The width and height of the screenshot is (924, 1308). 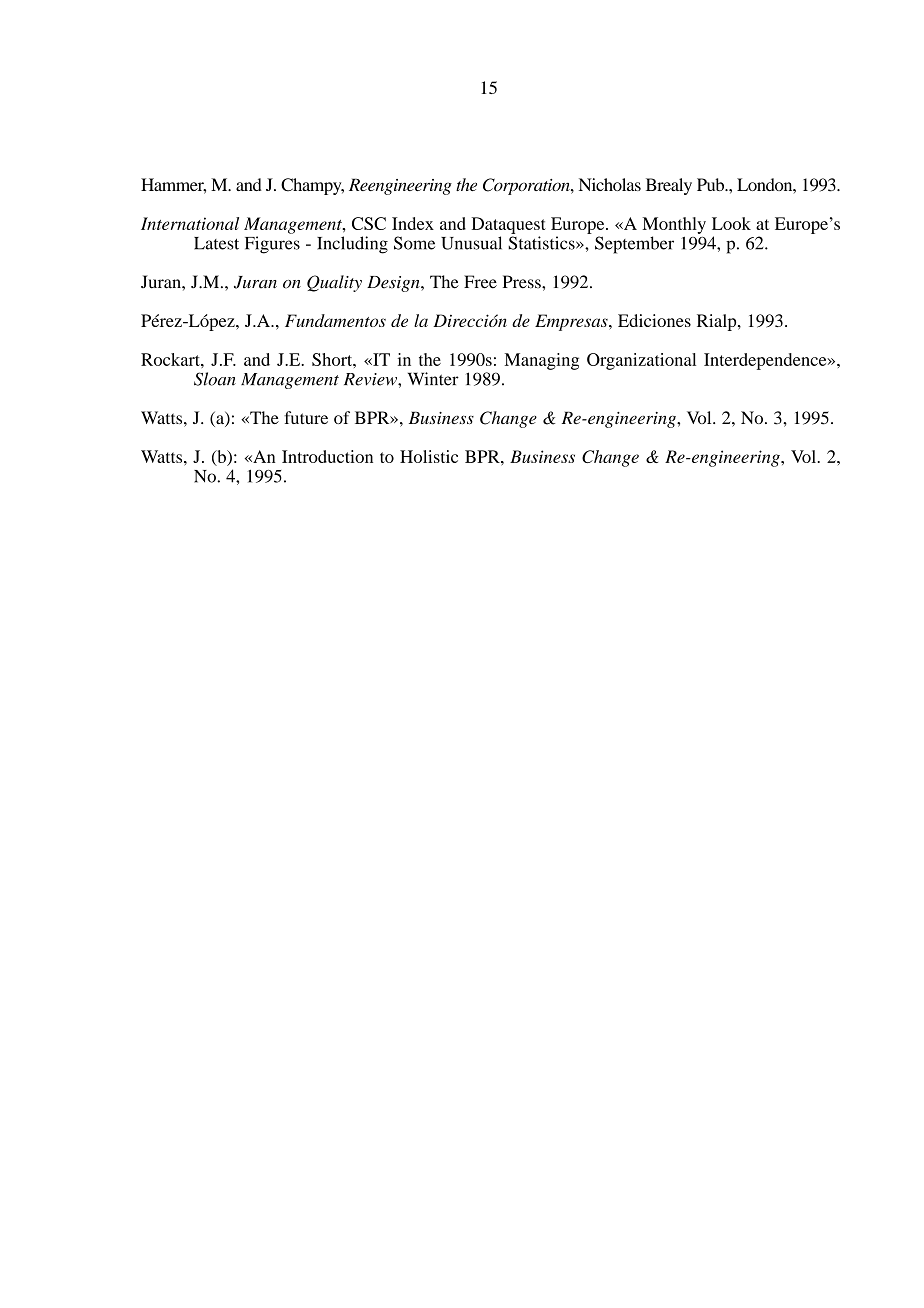 What do you see at coordinates (429, 456) in the screenshot?
I see `Holistic` at bounding box center [429, 456].
